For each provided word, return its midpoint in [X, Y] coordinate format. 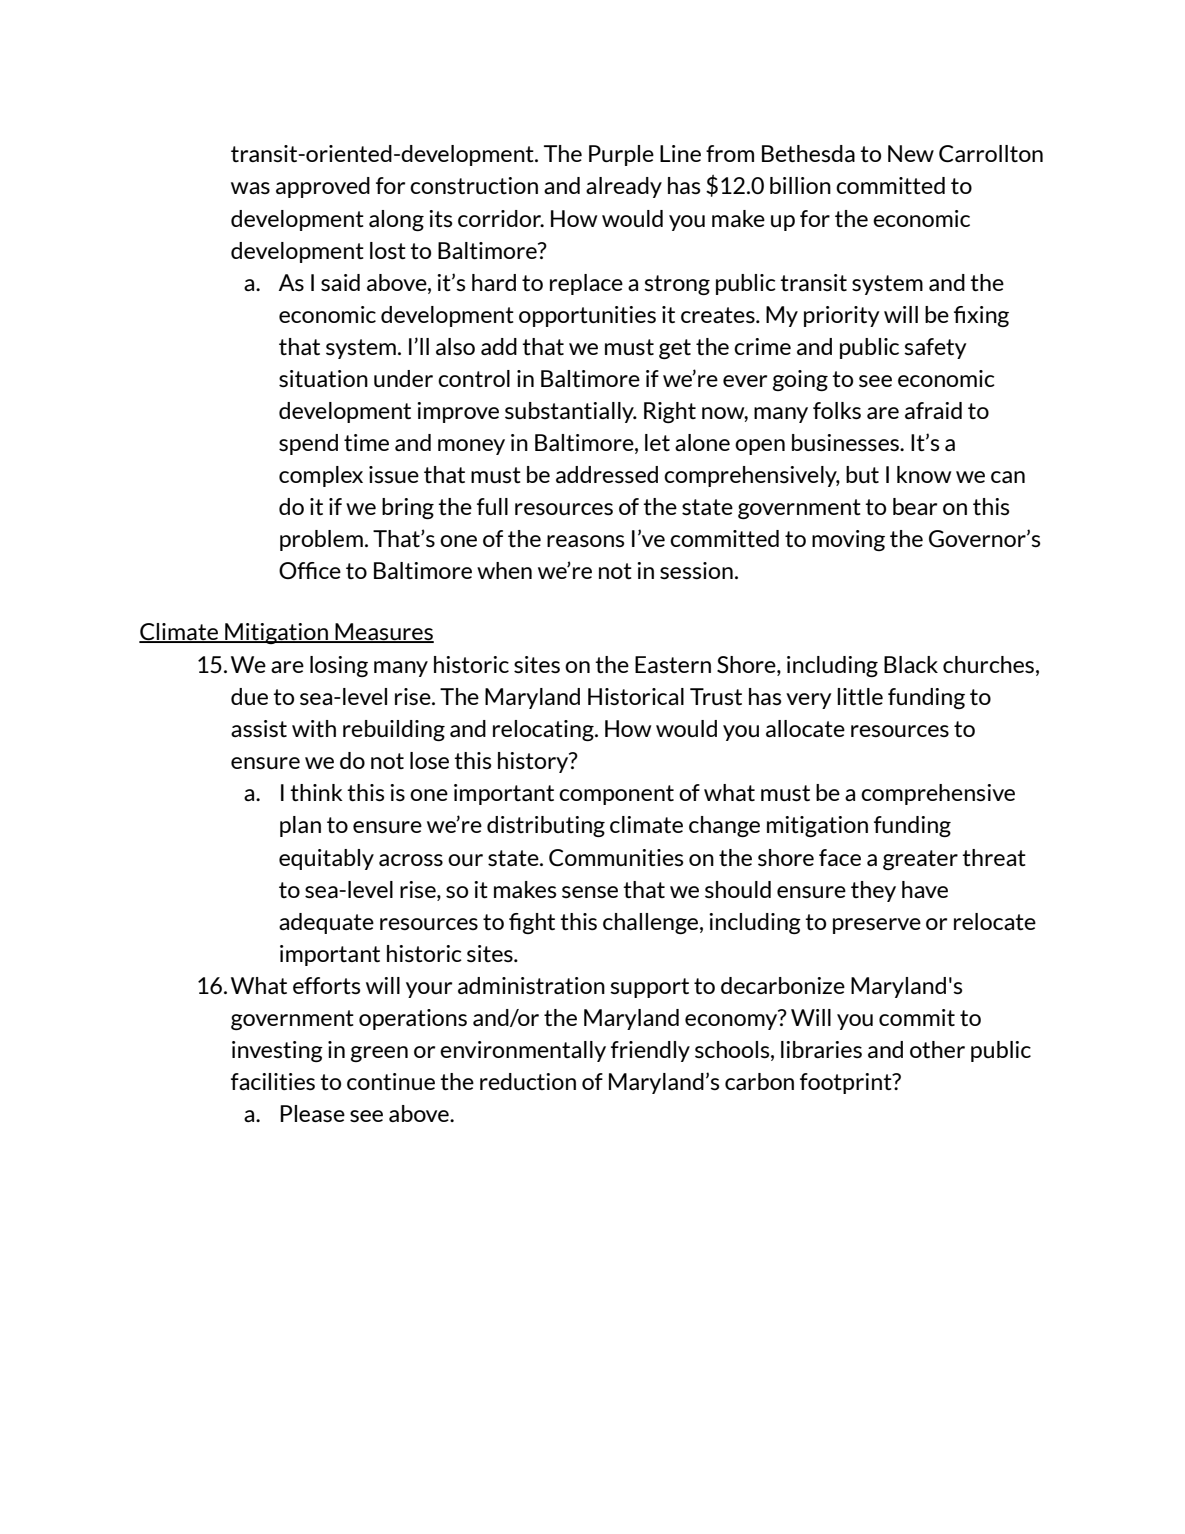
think [316, 792]
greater [920, 860]
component [616, 795]
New [911, 153]
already [624, 187]
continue [391, 1081]
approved [323, 187]
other [937, 1049]
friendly [650, 1051]
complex [321, 476]
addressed [607, 474]
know [924, 474]
